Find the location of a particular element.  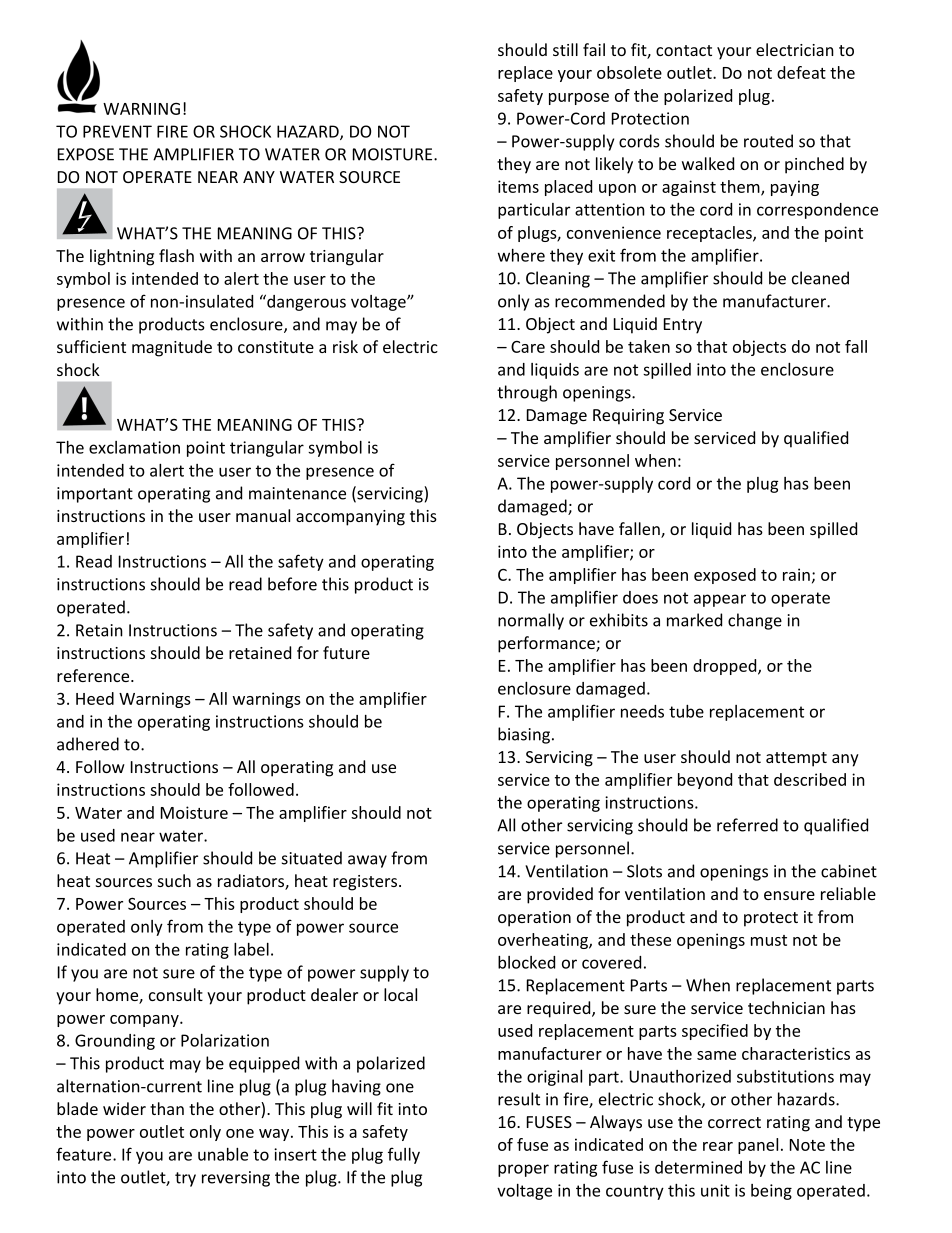

defeat is located at coordinates (801, 72).
